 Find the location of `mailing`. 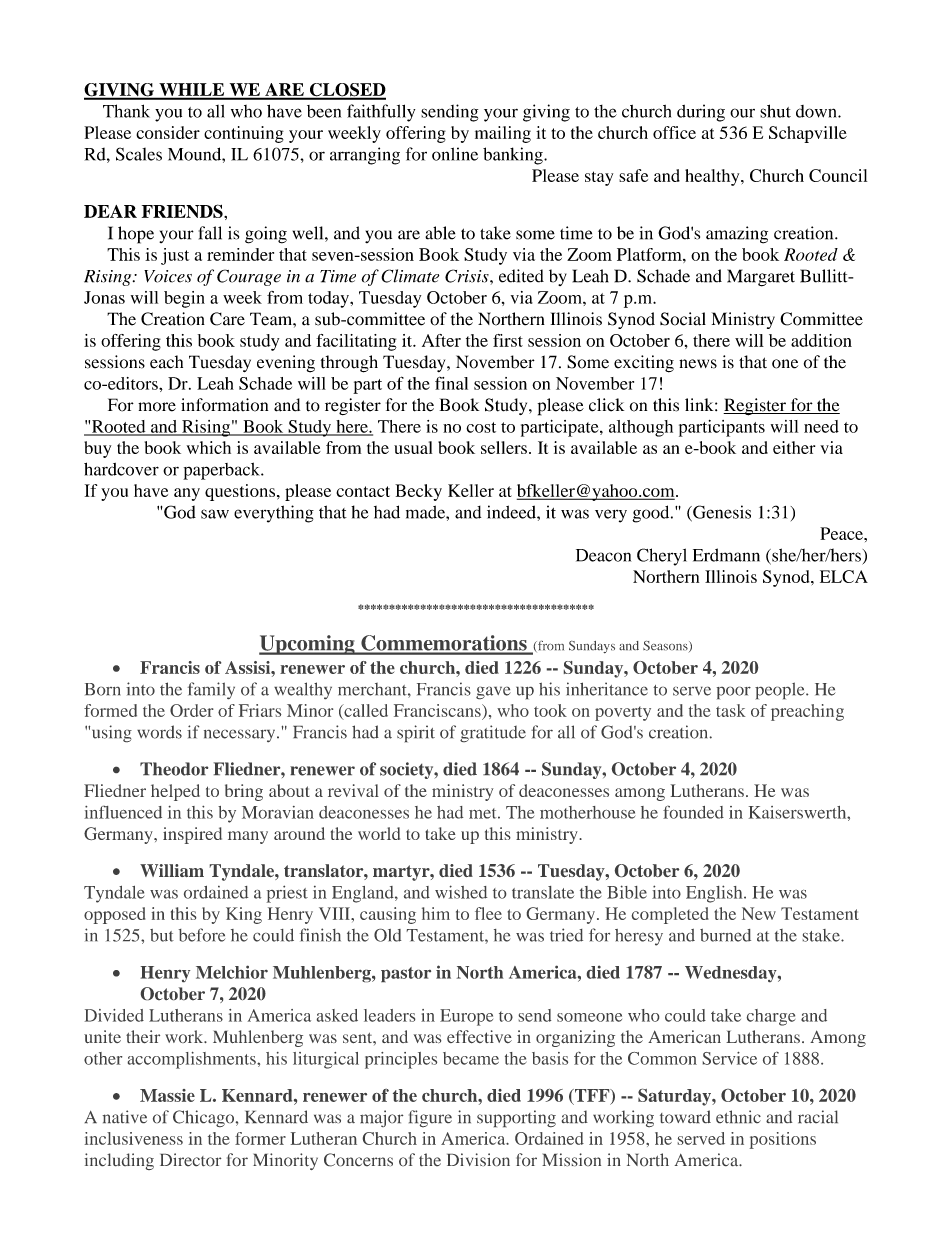

mailing is located at coordinates (503, 134).
